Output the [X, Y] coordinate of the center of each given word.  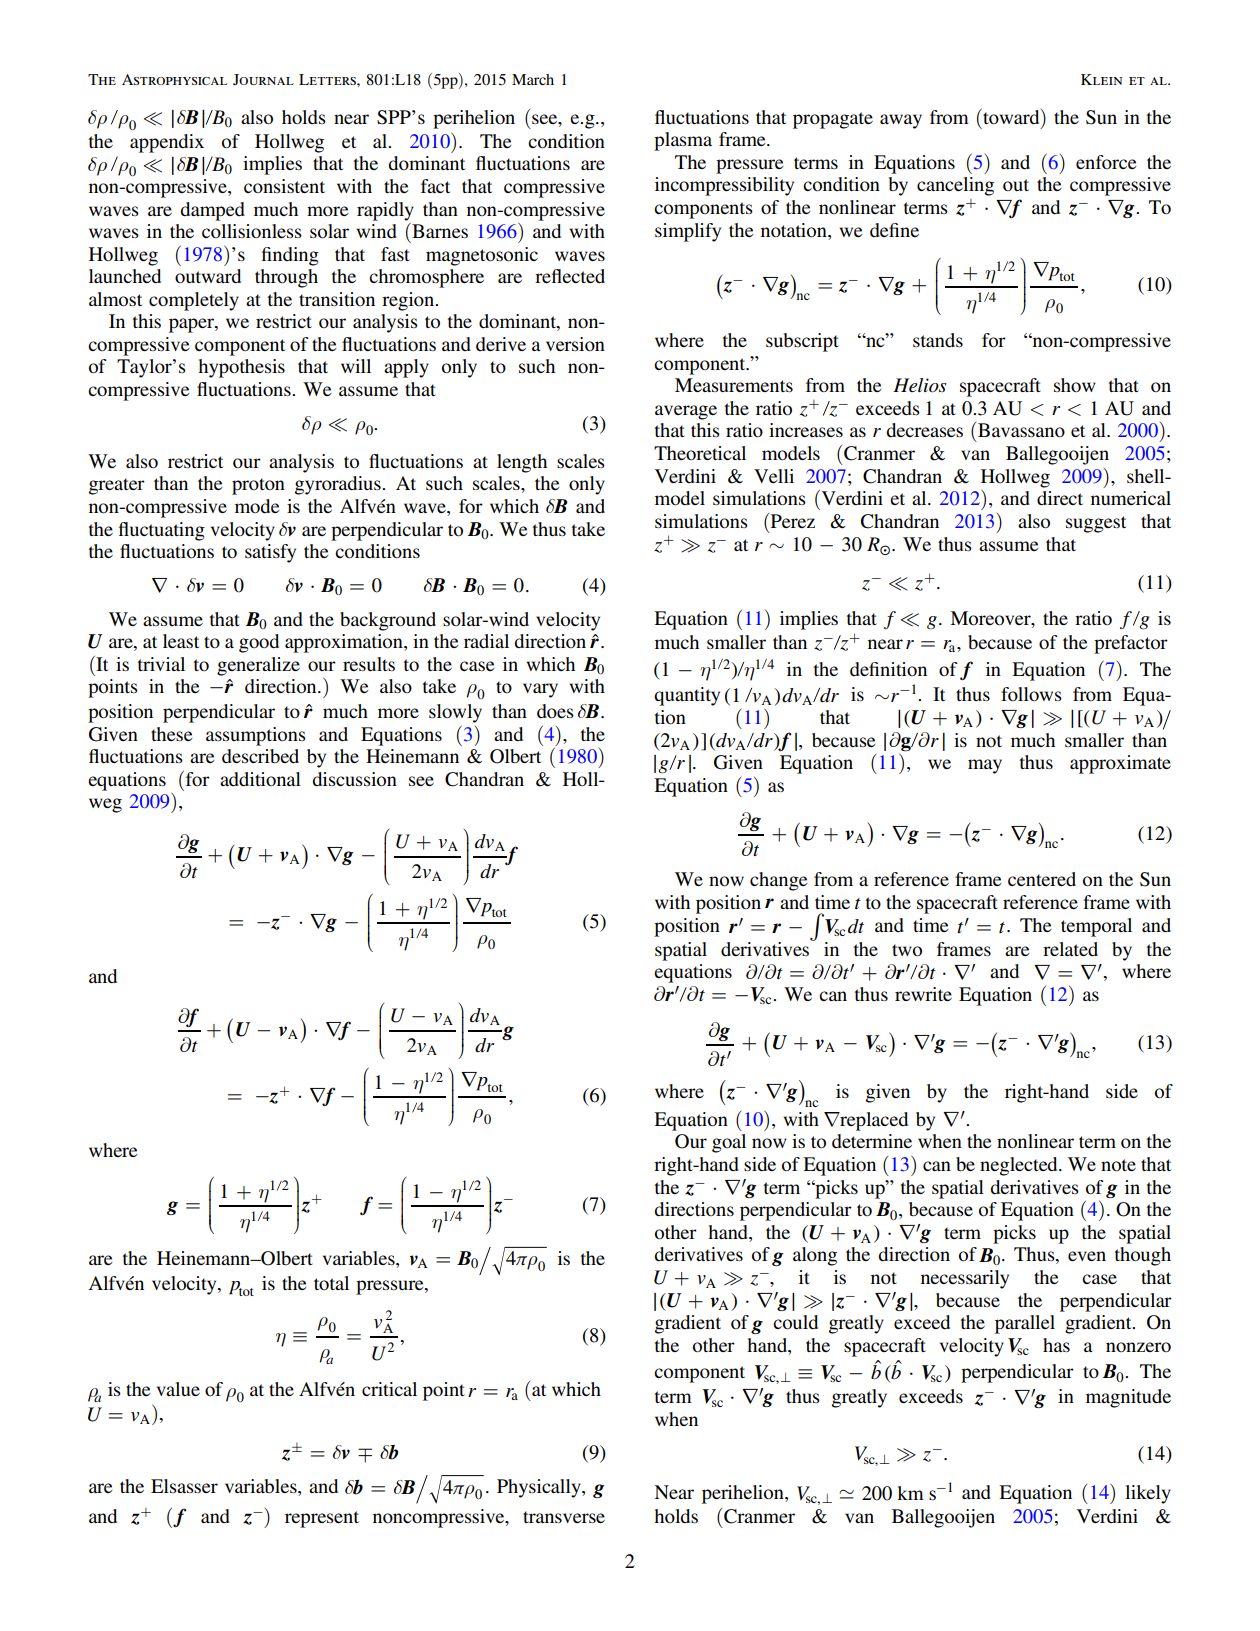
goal [729, 1143]
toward [1011, 117]
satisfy [270, 553]
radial [486, 641]
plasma [683, 141]
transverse [564, 1517]
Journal [263, 80]
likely [1148, 1494]
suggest [1096, 524]
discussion [354, 779]
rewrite [923, 994]
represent [322, 1519]
